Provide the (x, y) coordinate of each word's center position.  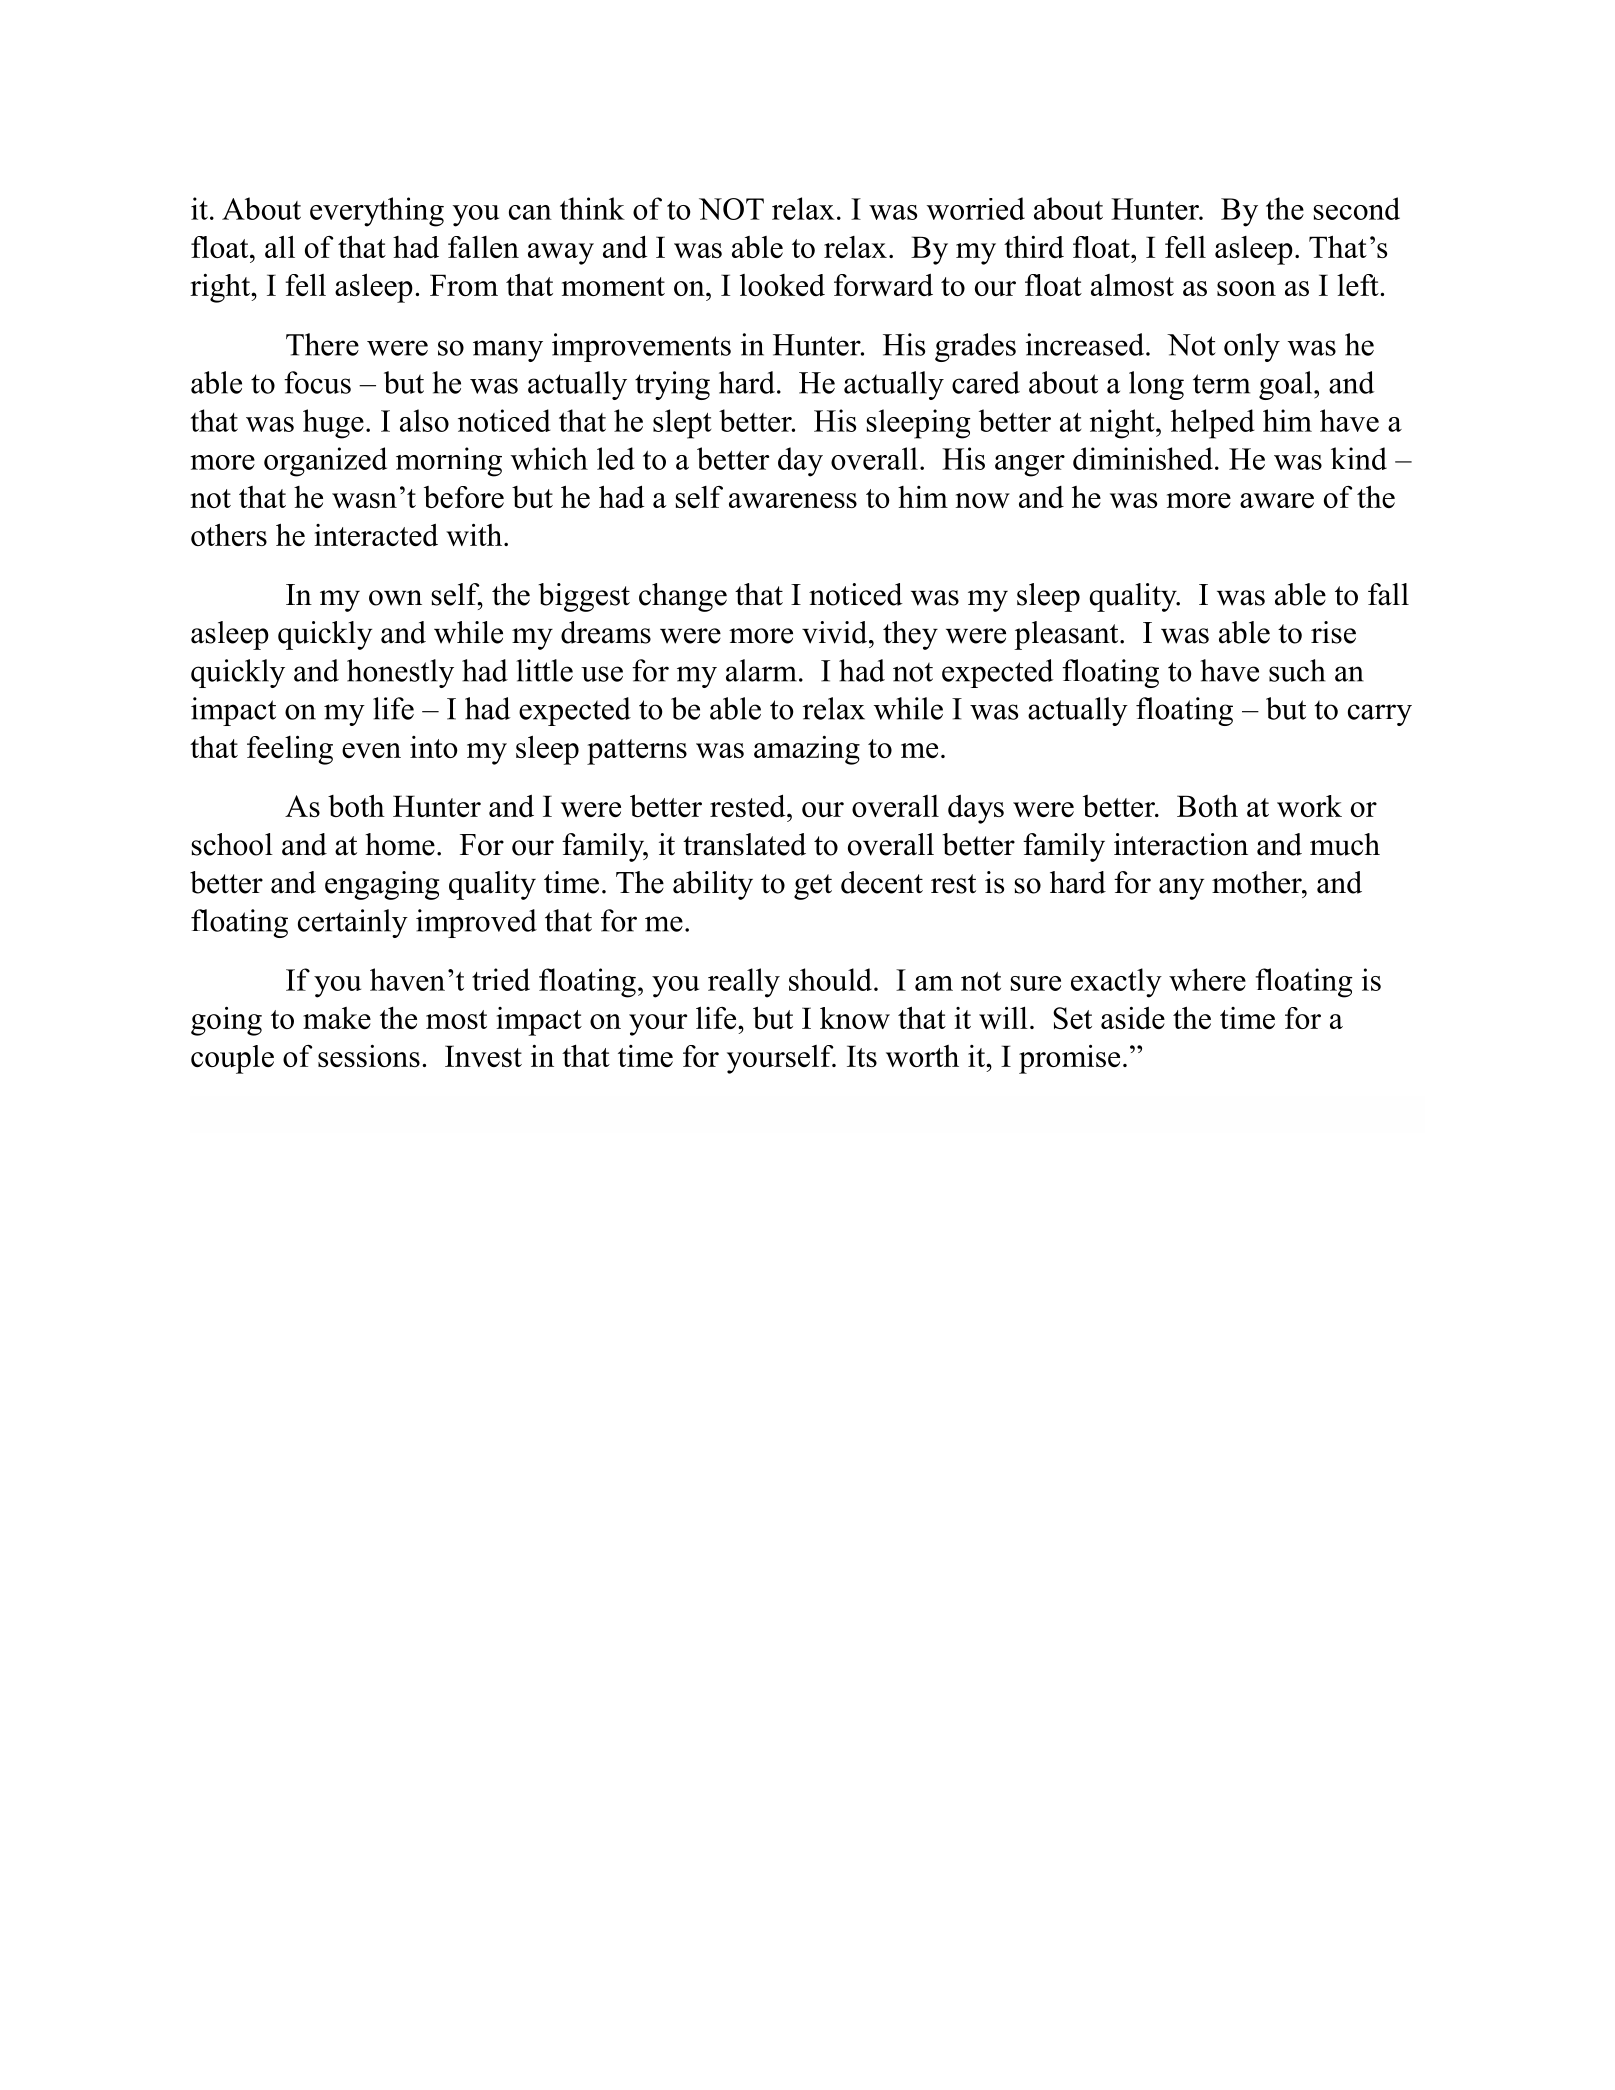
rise (1333, 632)
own (395, 598)
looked (782, 285)
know (855, 1018)
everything (377, 212)
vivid (836, 632)
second (1357, 208)
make (337, 1018)
